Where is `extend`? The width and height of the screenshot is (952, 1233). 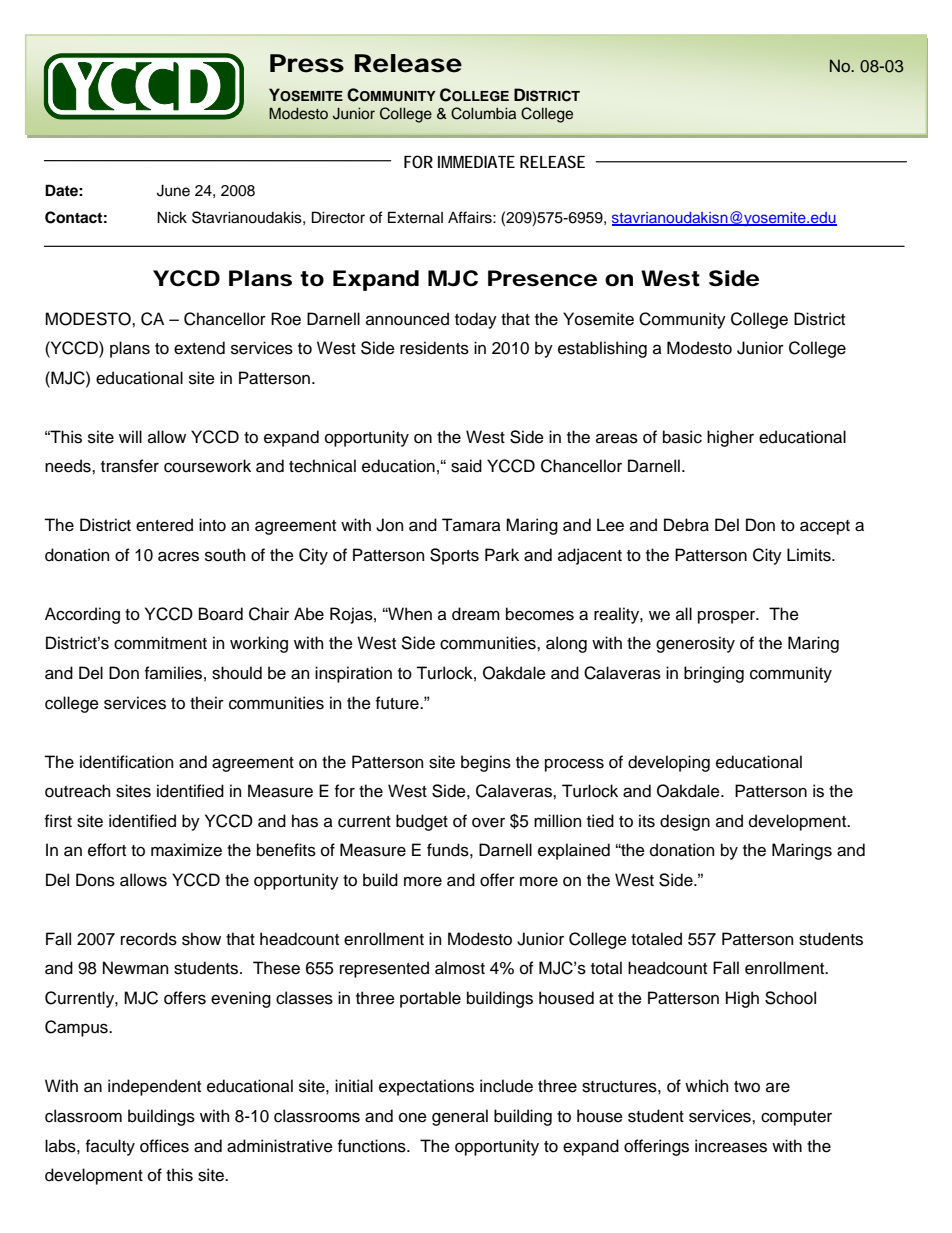 extend is located at coordinates (199, 348).
